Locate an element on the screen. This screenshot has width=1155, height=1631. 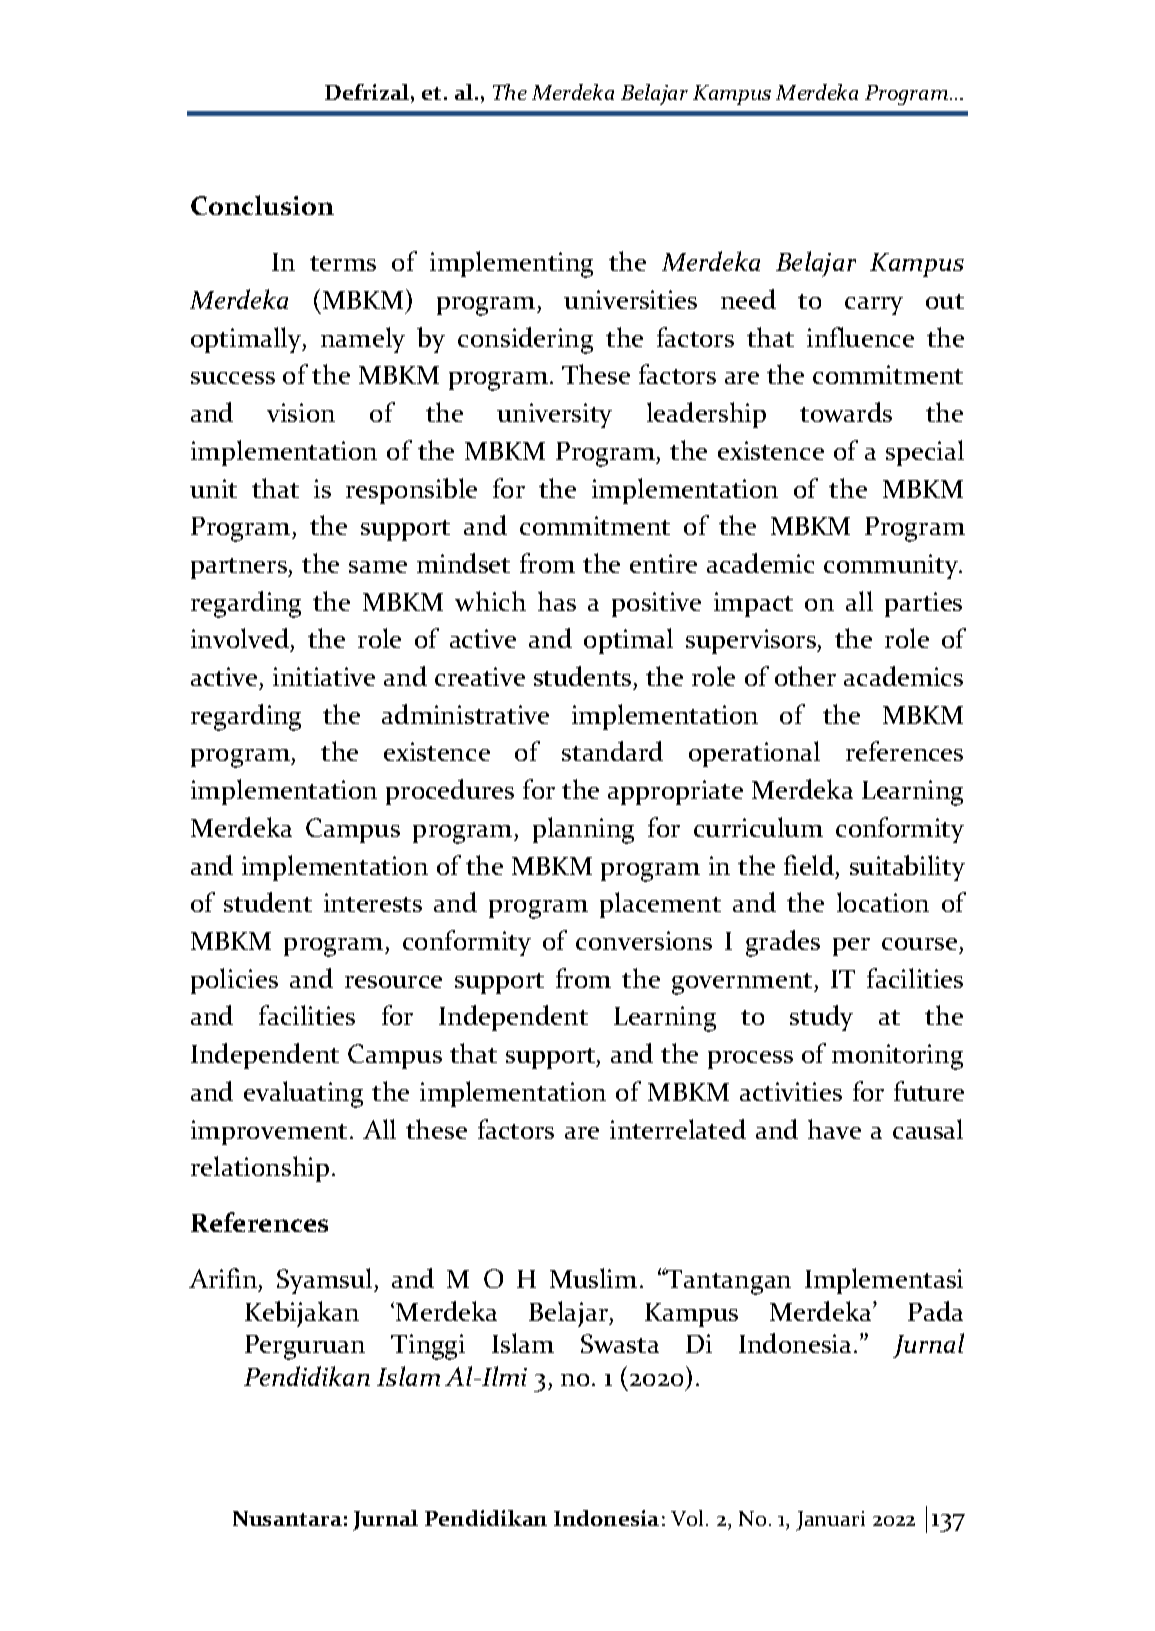
interrelated is located at coordinates (678, 1129).
